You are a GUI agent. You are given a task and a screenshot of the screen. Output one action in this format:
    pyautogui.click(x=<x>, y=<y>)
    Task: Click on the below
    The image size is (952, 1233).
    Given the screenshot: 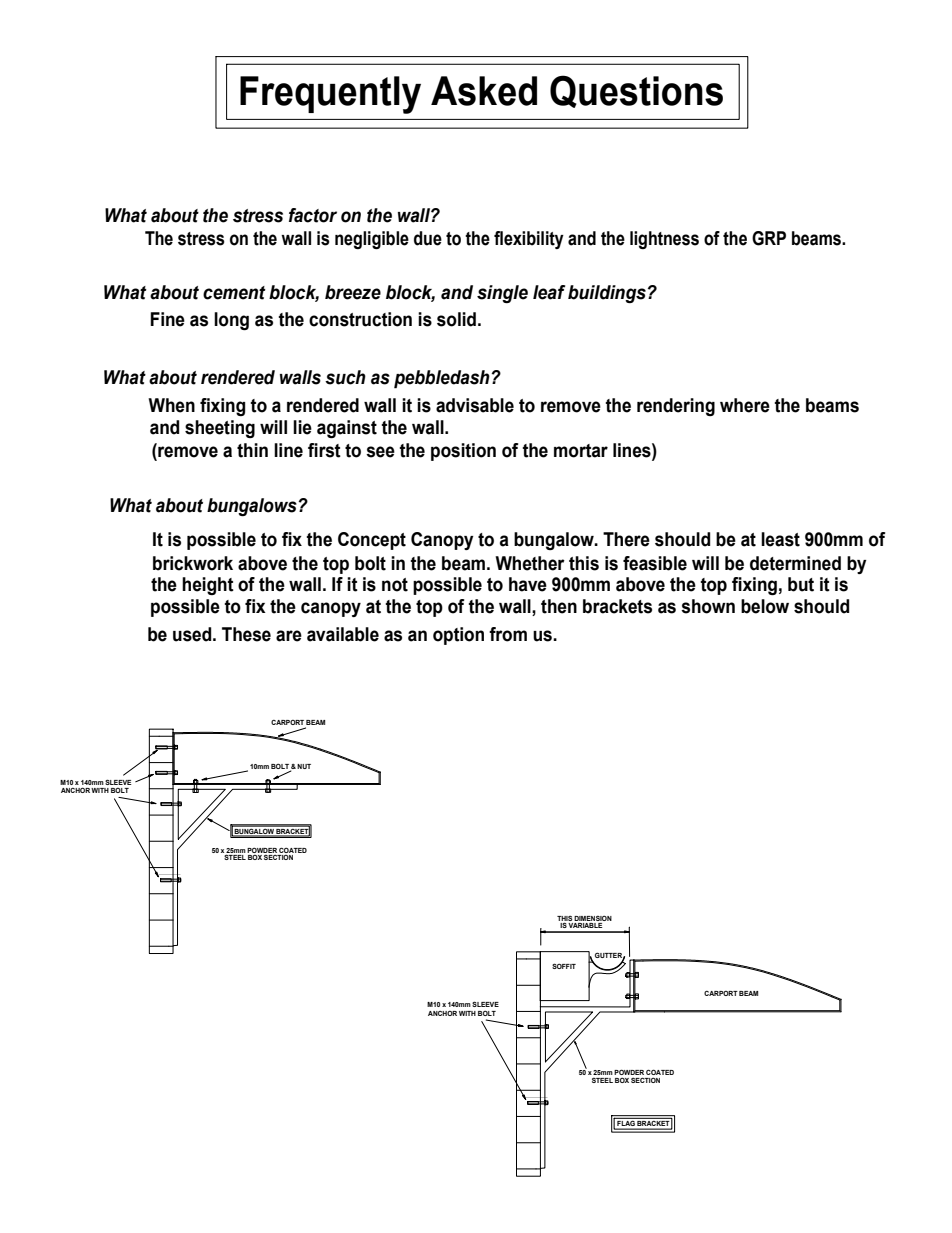 What is the action you would take?
    pyautogui.click(x=765, y=606)
